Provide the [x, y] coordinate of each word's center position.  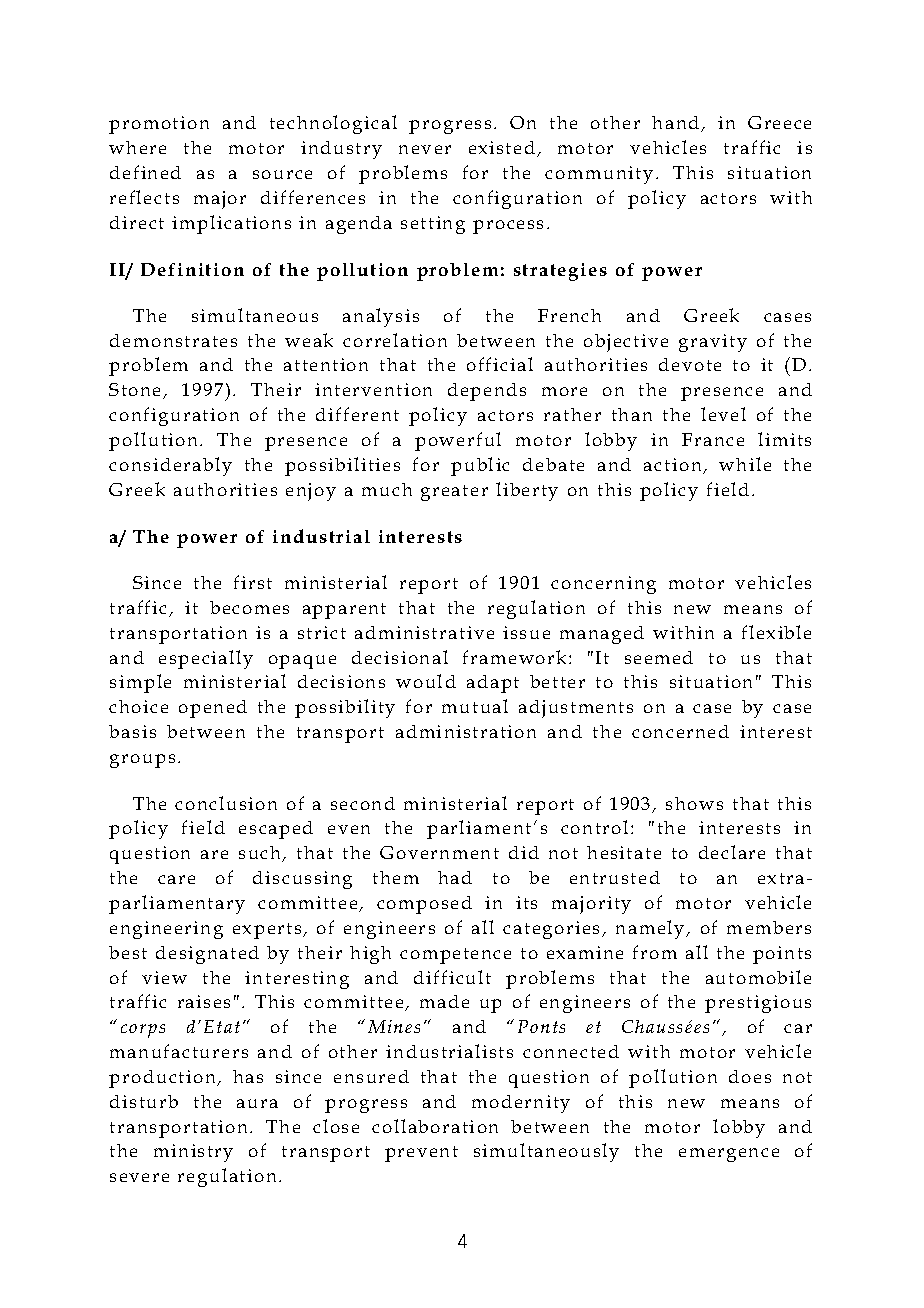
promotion [159, 125]
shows [694, 803]
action [674, 466]
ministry [193, 1153]
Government [439, 852]
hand [677, 124]
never [425, 149]
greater [454, 493]
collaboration [435, 1126]
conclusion [226, 803]
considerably [170, 466]
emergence [729, 1155]
